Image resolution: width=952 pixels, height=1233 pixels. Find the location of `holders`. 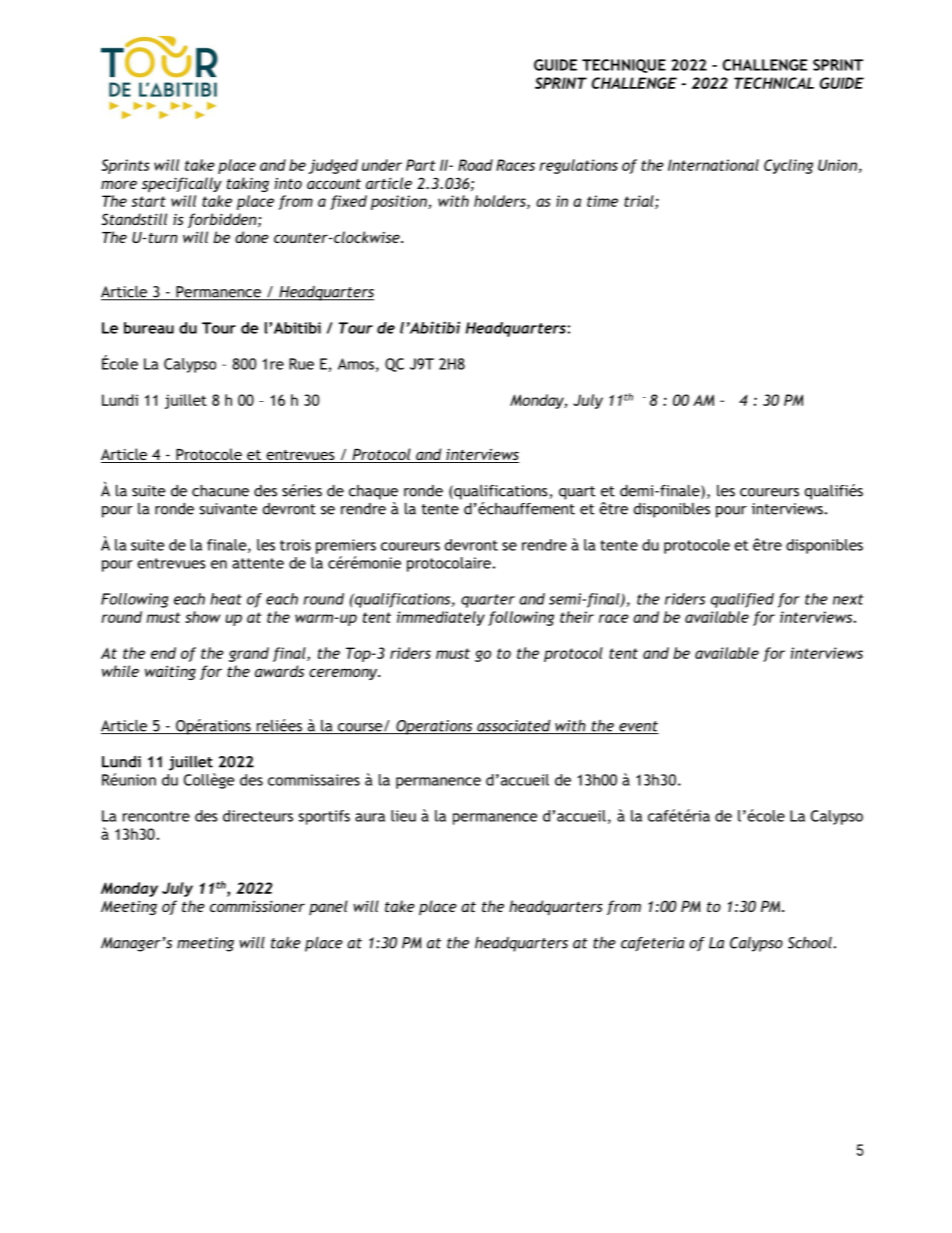

holders is located at coordinates (501, 202).
